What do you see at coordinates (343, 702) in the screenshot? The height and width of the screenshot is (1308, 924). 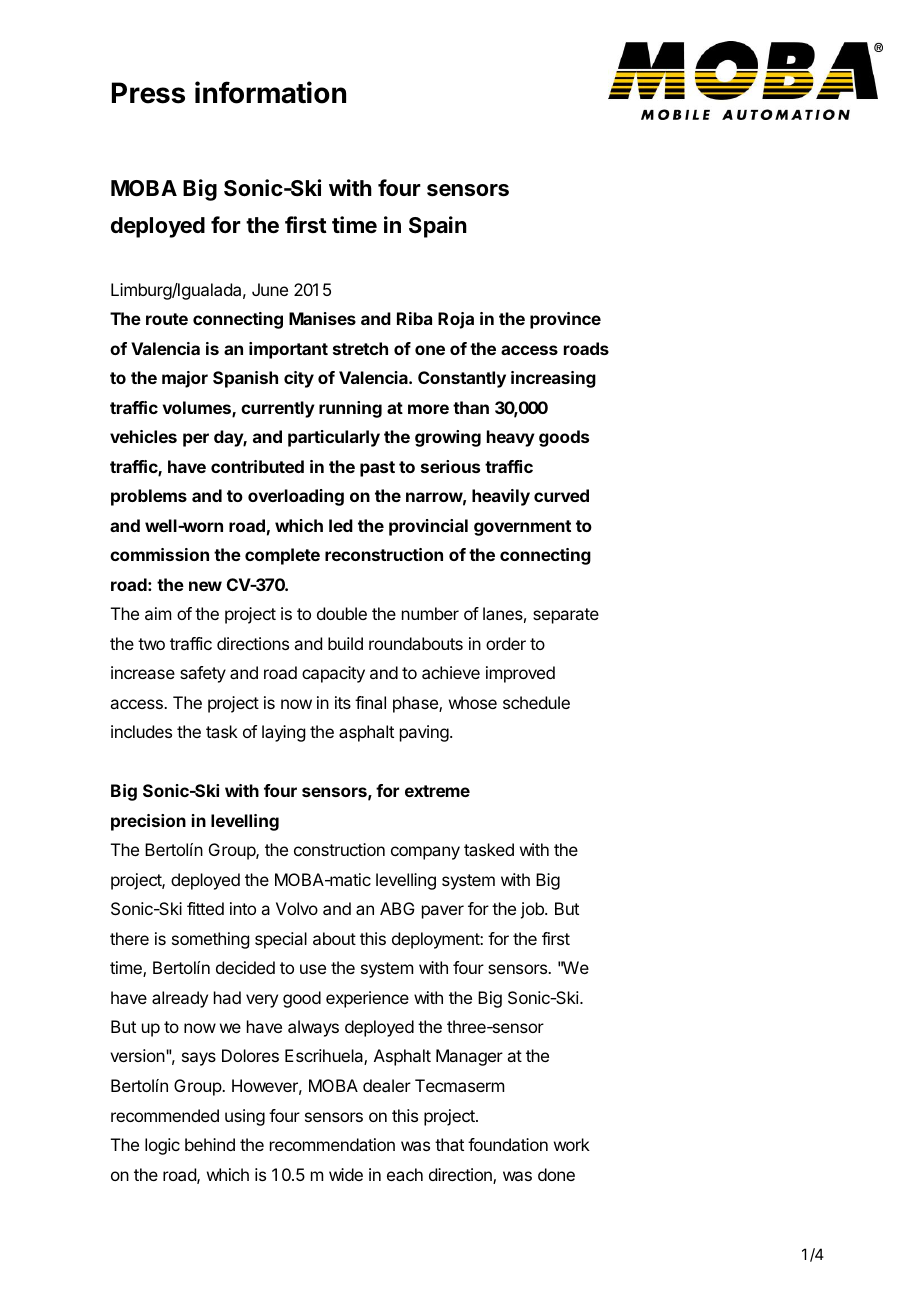 I see `its` at bounding box center [343, 702].
